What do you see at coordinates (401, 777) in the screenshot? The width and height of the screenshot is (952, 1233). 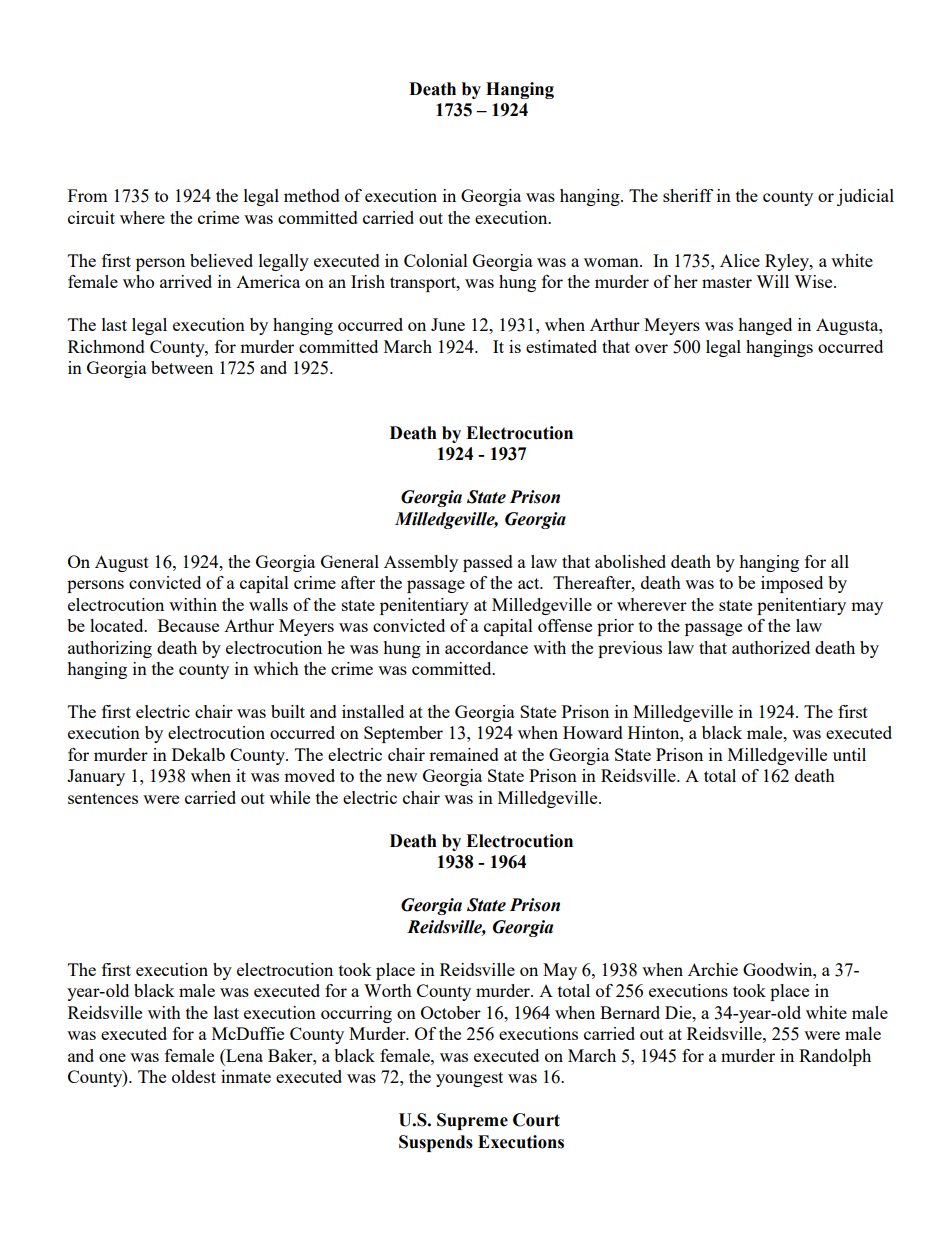 I see `new` at bounding box center [401, 777].
